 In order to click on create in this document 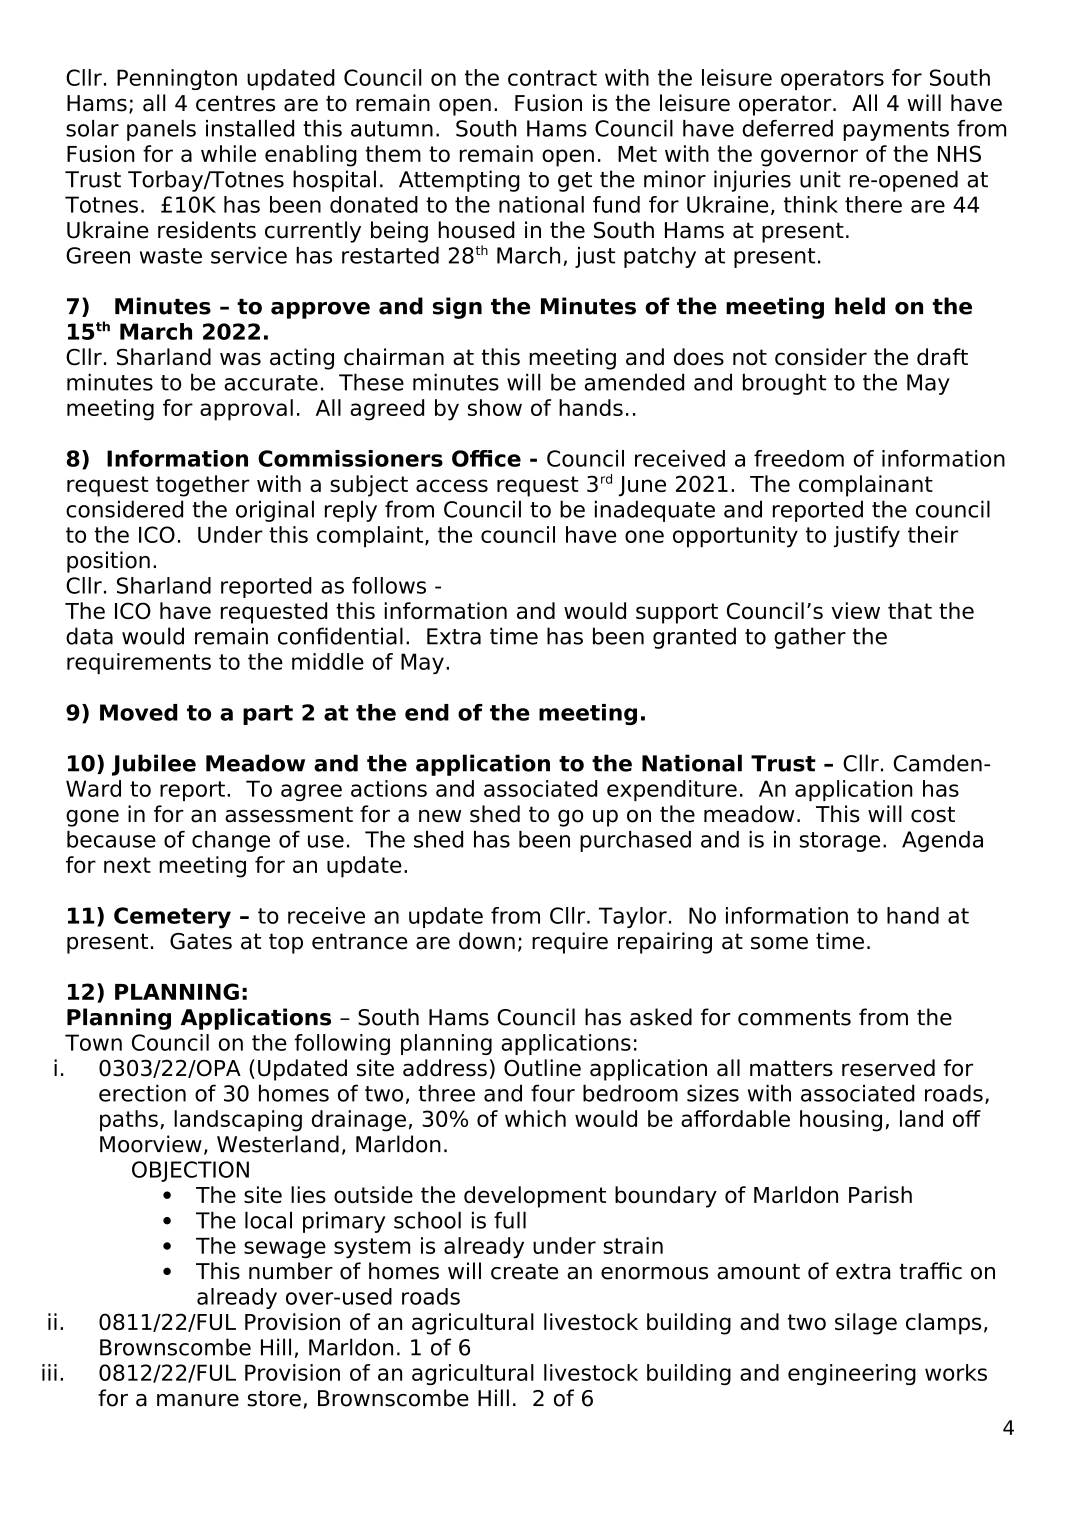, I will do `click(524, 1271)`.
